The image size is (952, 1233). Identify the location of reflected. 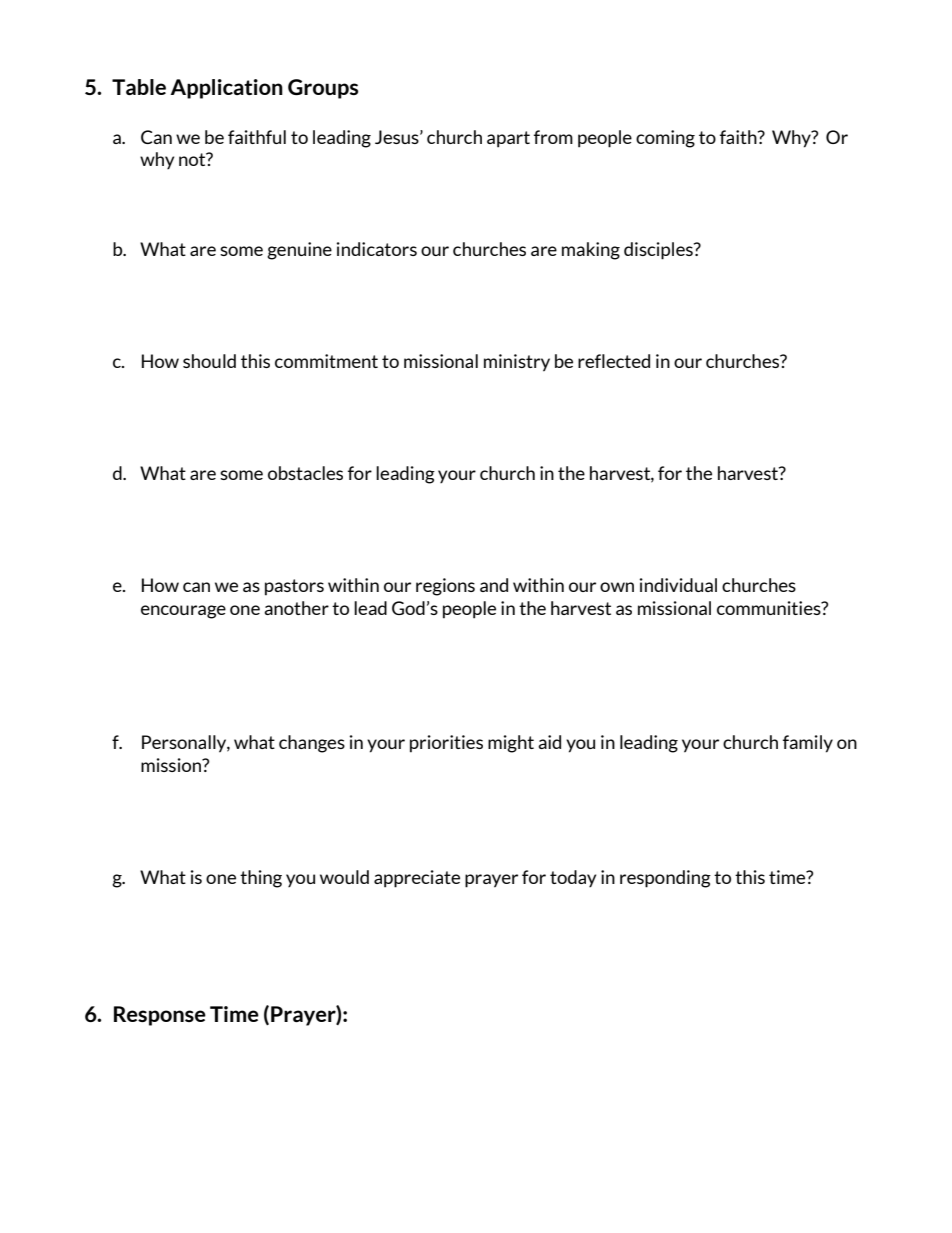
(614, 361).
